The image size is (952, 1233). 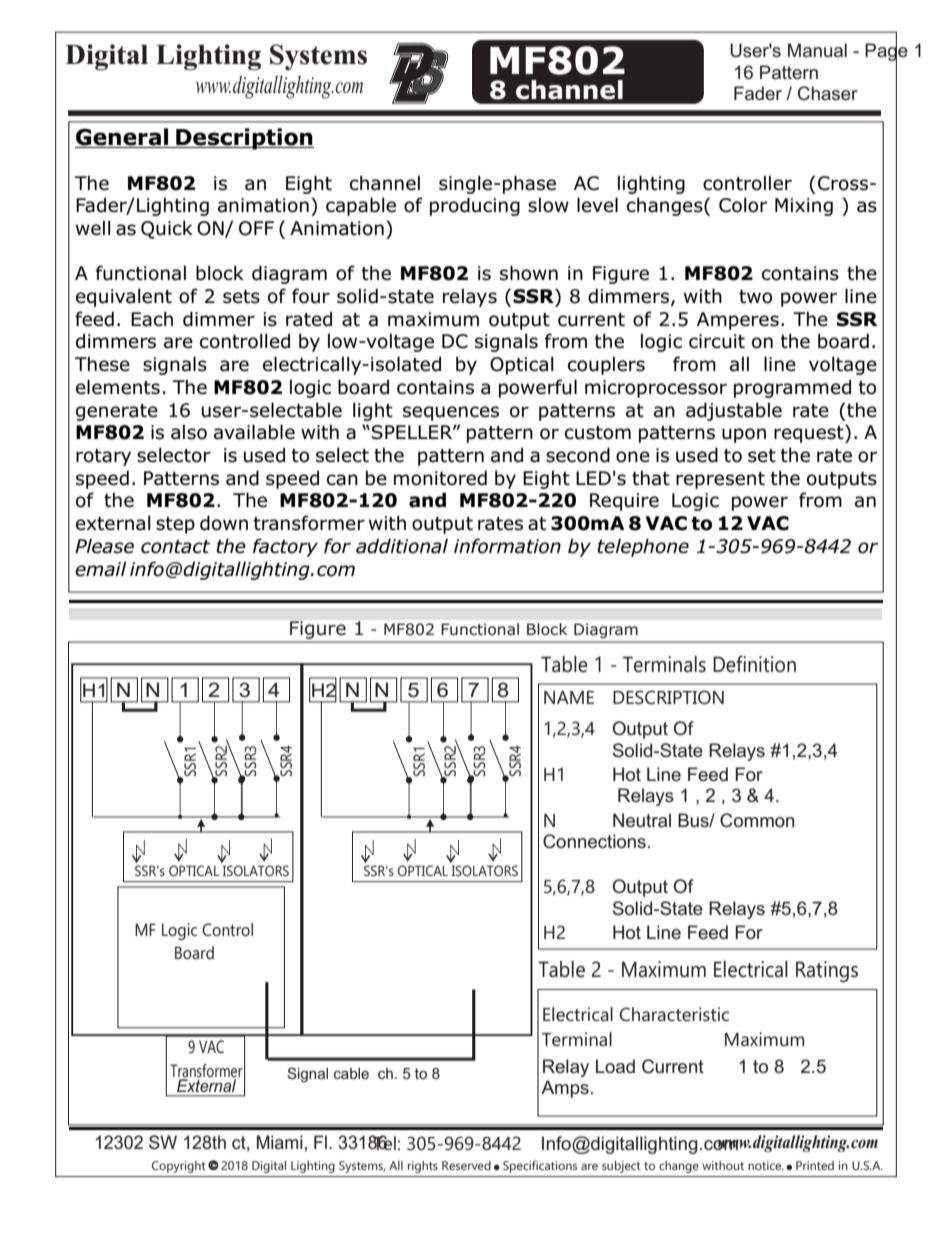 What do you see at coordinates (792, 388) in the image?
I see `programmed` at bounding box center [792, 388].
